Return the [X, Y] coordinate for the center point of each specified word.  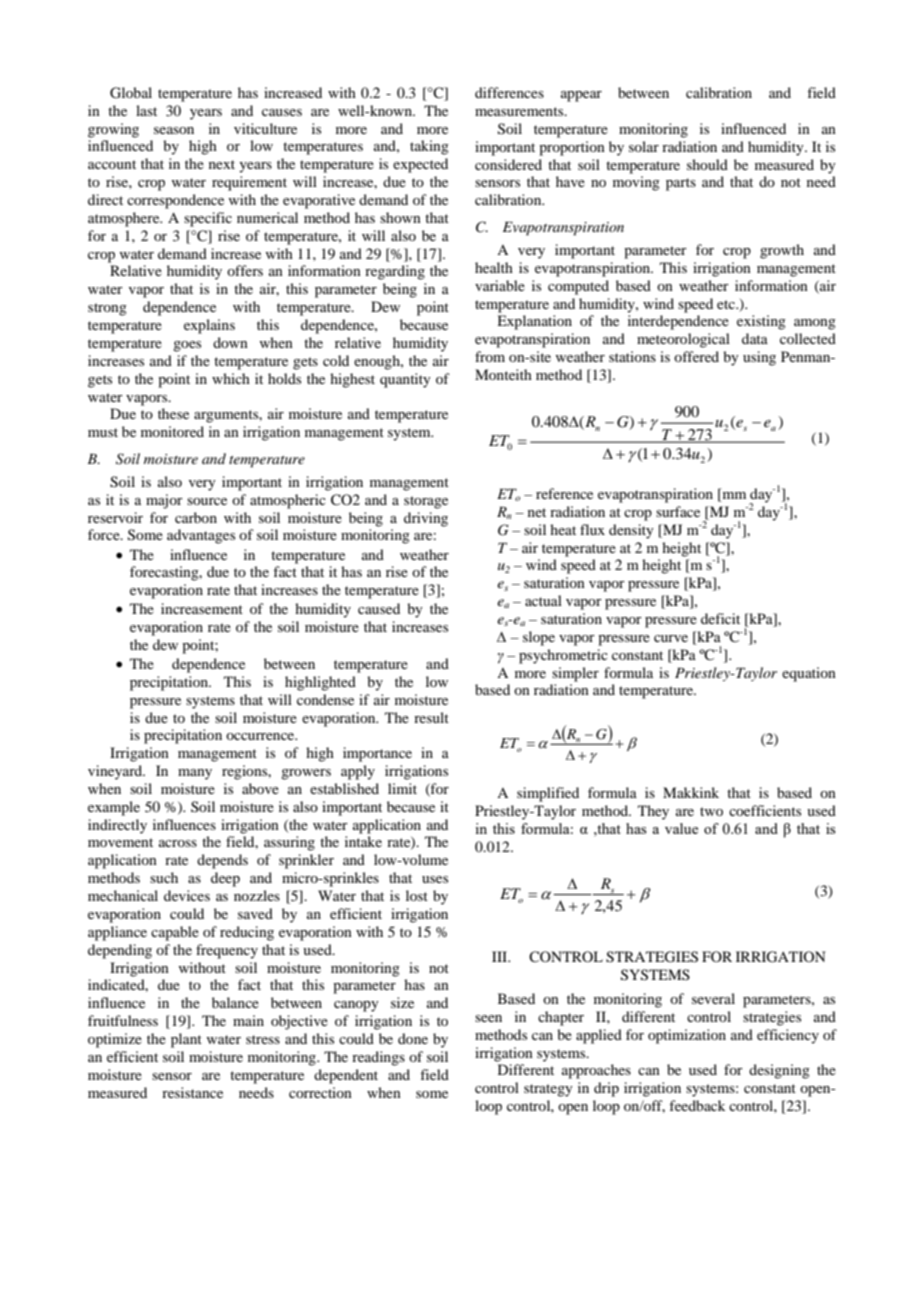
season [174, 130]
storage [426, 502]
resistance [192, 1092]
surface [678, 511]
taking [429, 147]
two [711, 811]
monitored [172, 431]
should [707, 164]
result [431, 717]
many [195, 774]
